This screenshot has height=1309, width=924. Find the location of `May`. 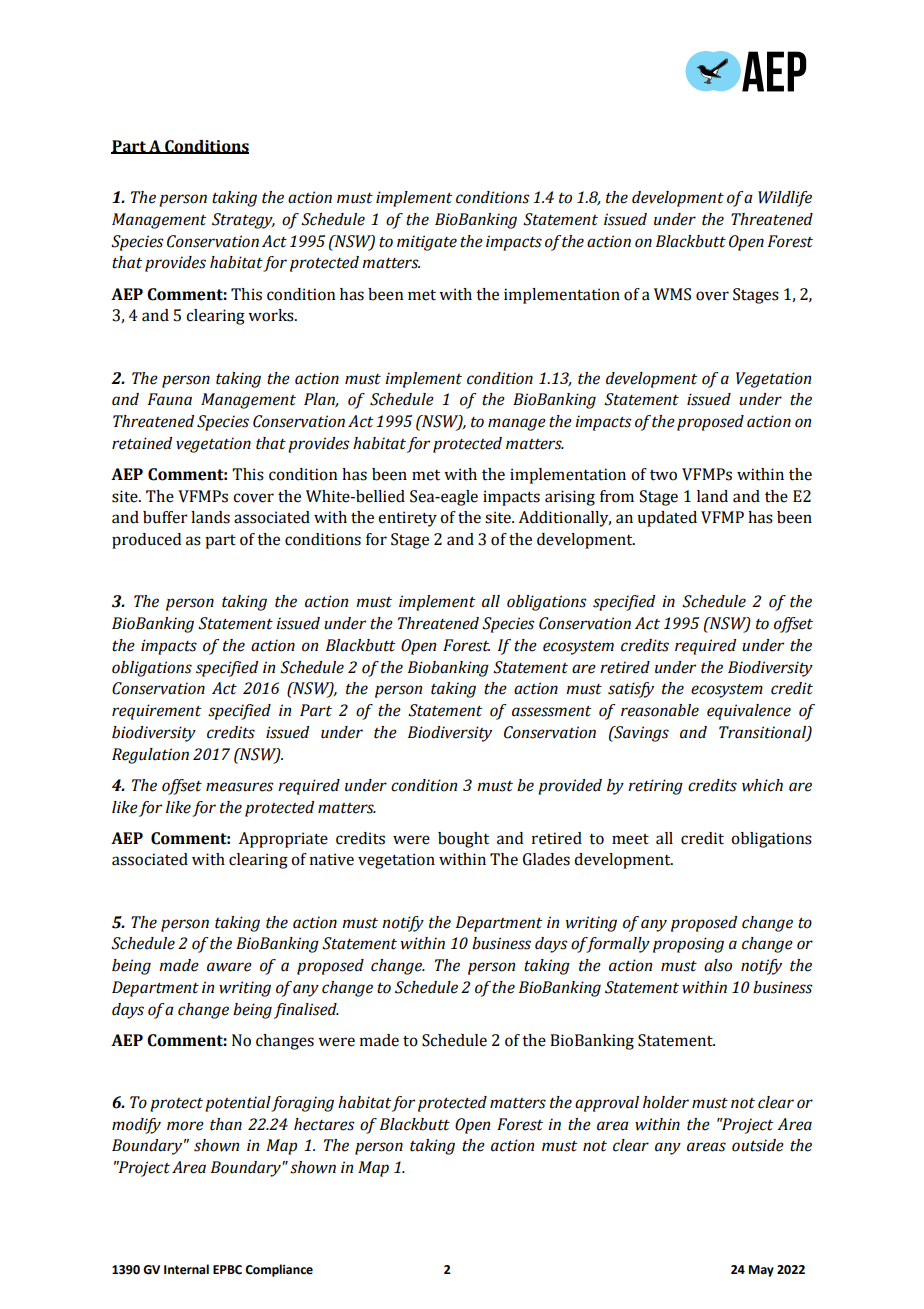

May is located at coordinates (761, 1271).
